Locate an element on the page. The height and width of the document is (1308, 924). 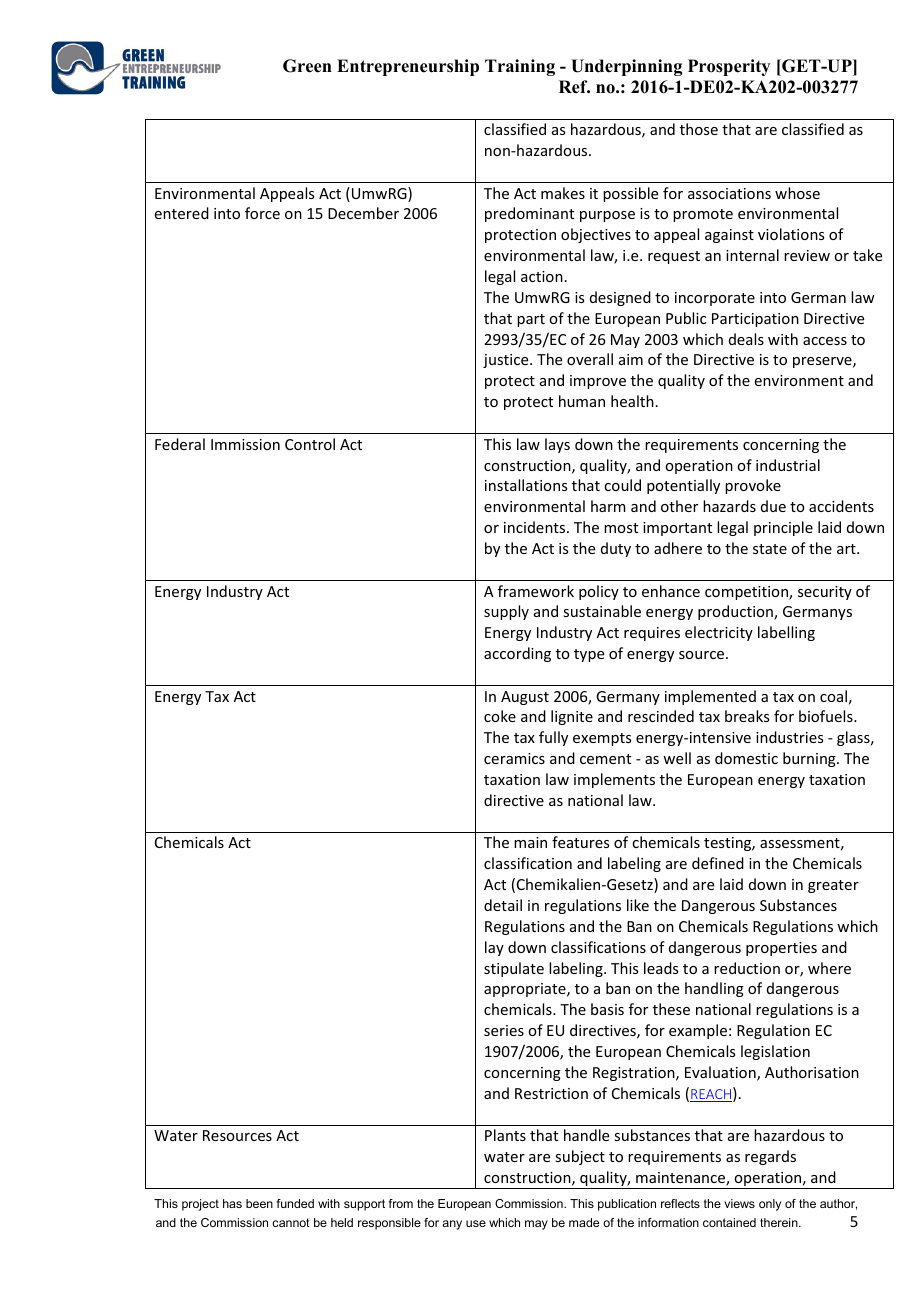
properties is located at coordinates (781, 949).
